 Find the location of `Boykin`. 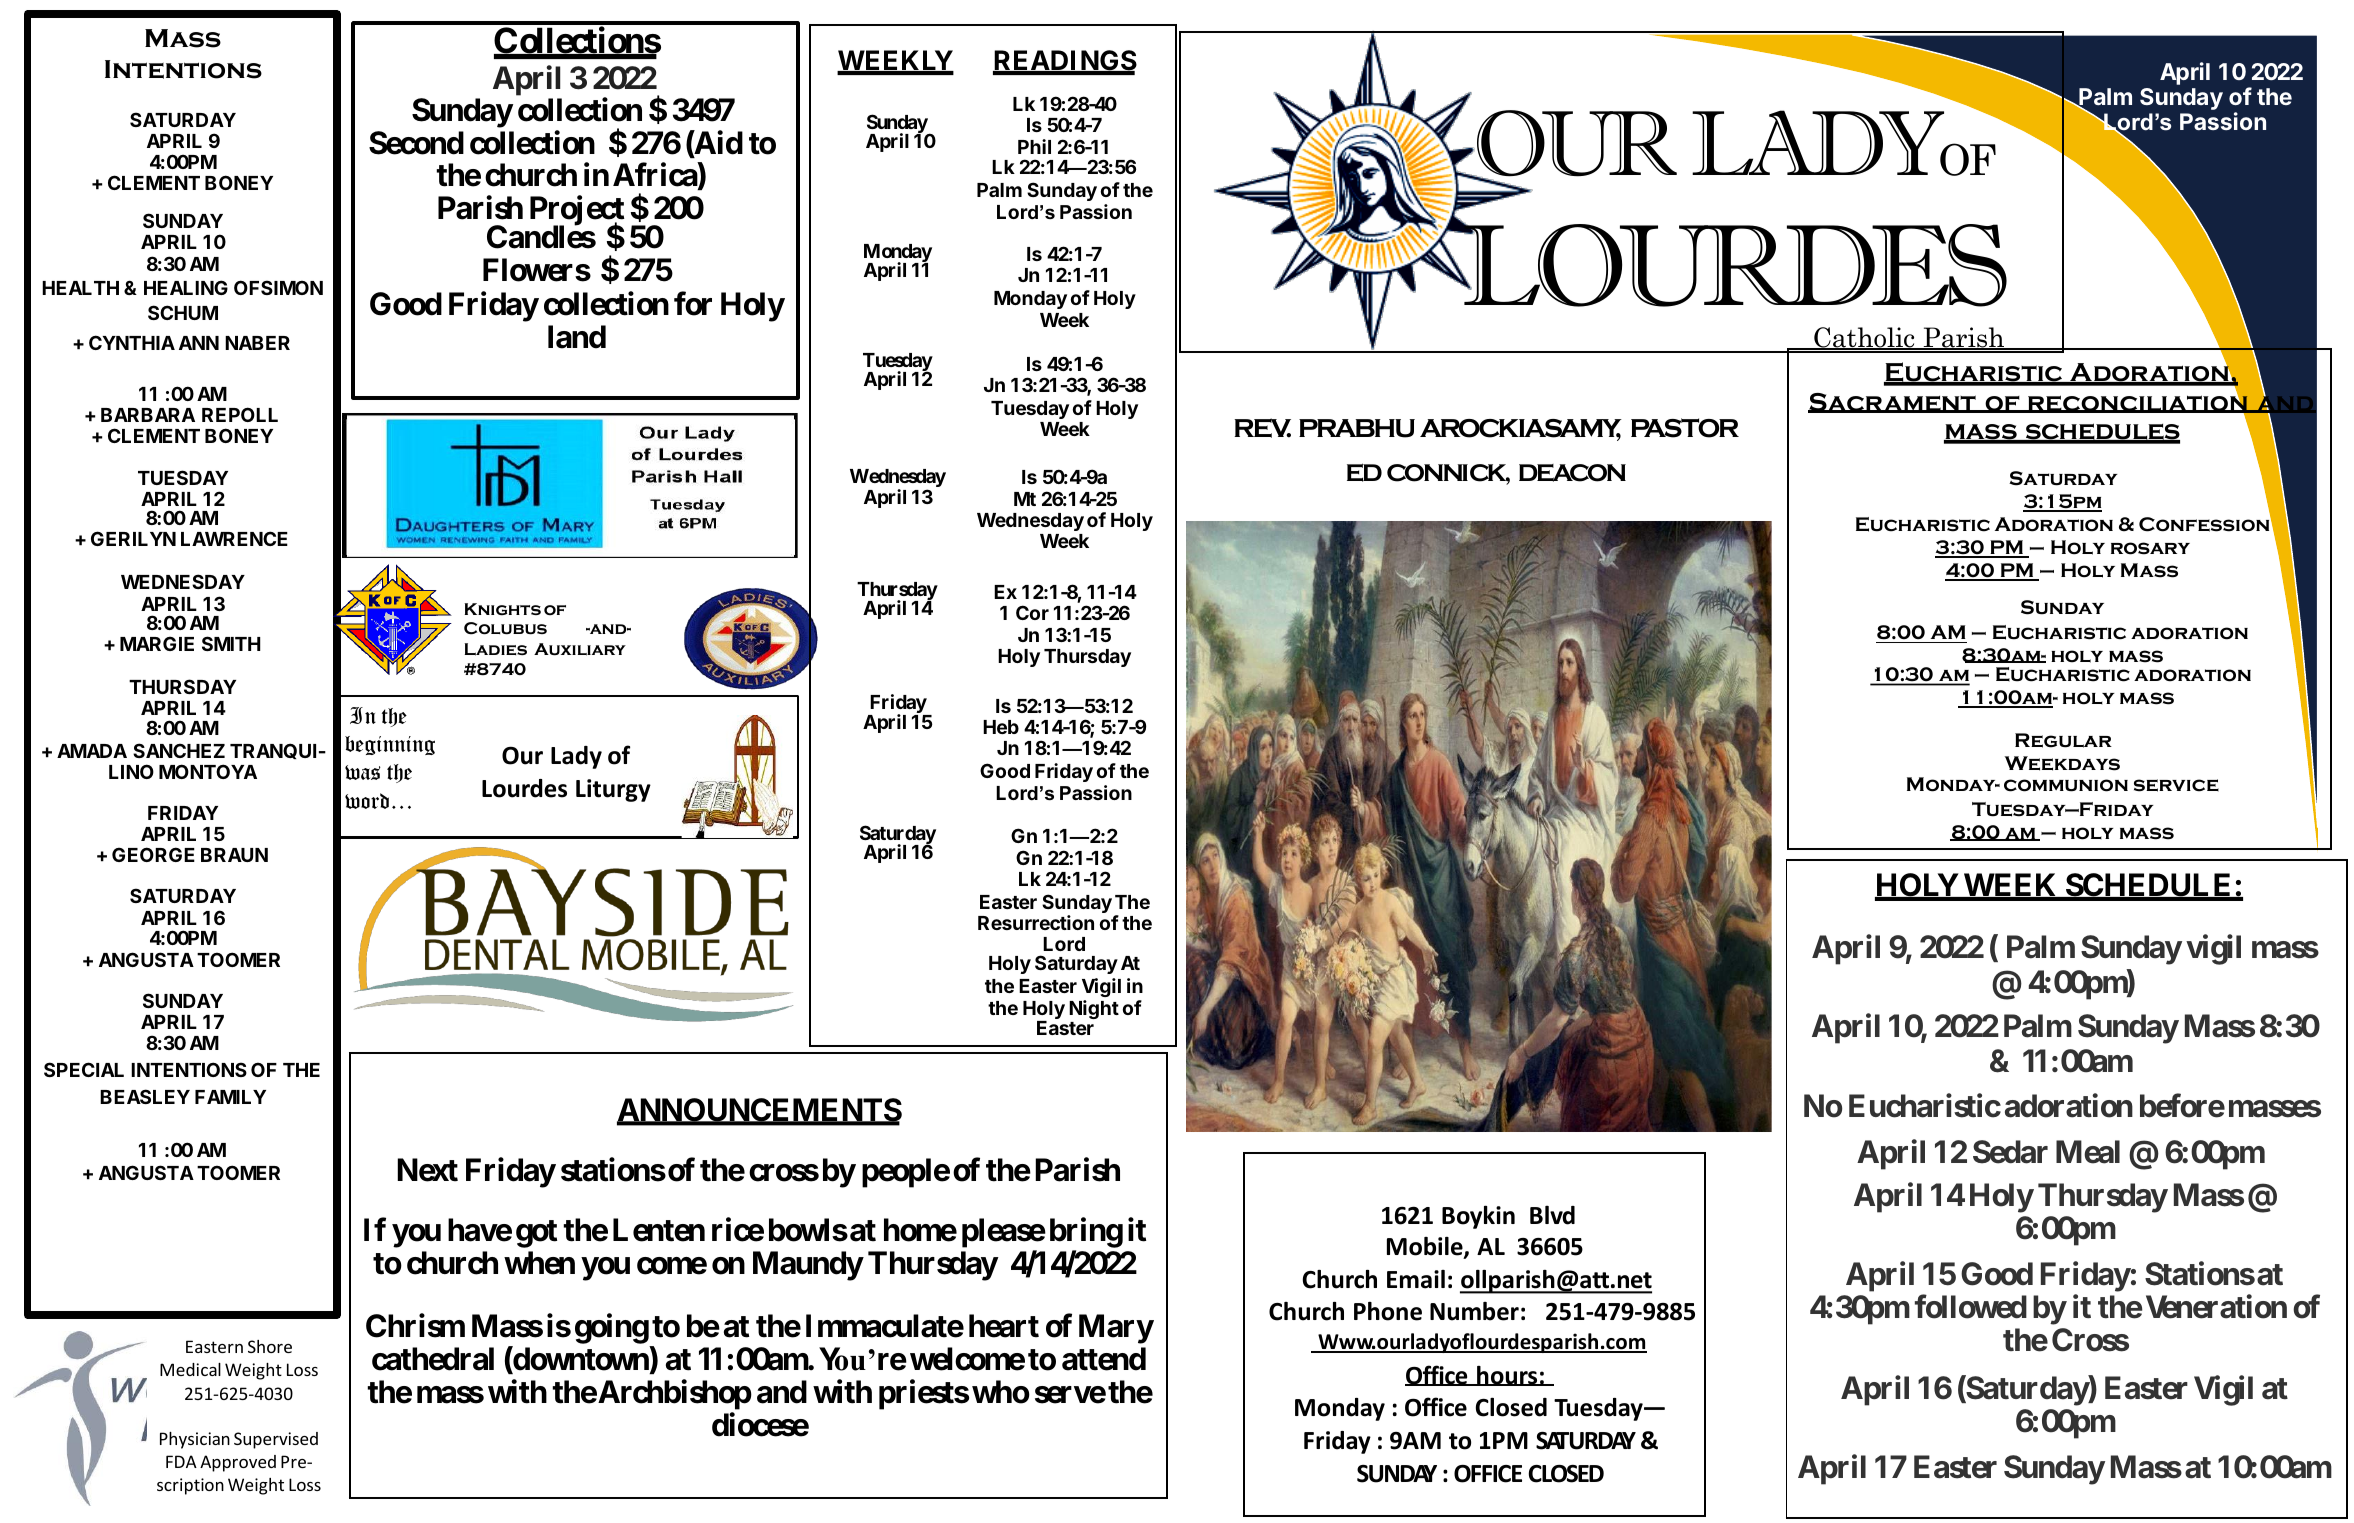

Boykin is located at coordinates (1478, 1217).
